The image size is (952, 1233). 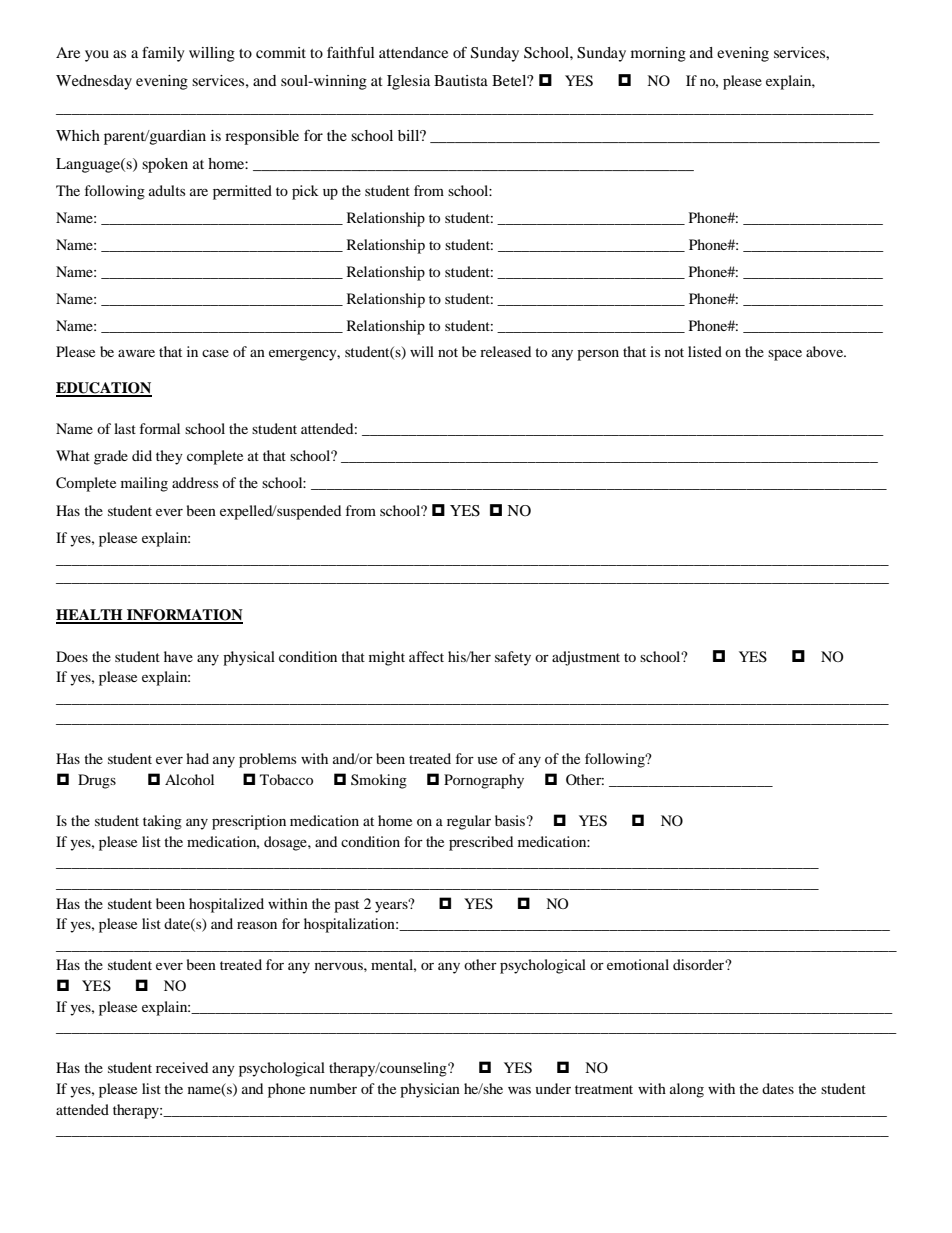 I want to click on INFORMATION, so click(x=184, y=616).
